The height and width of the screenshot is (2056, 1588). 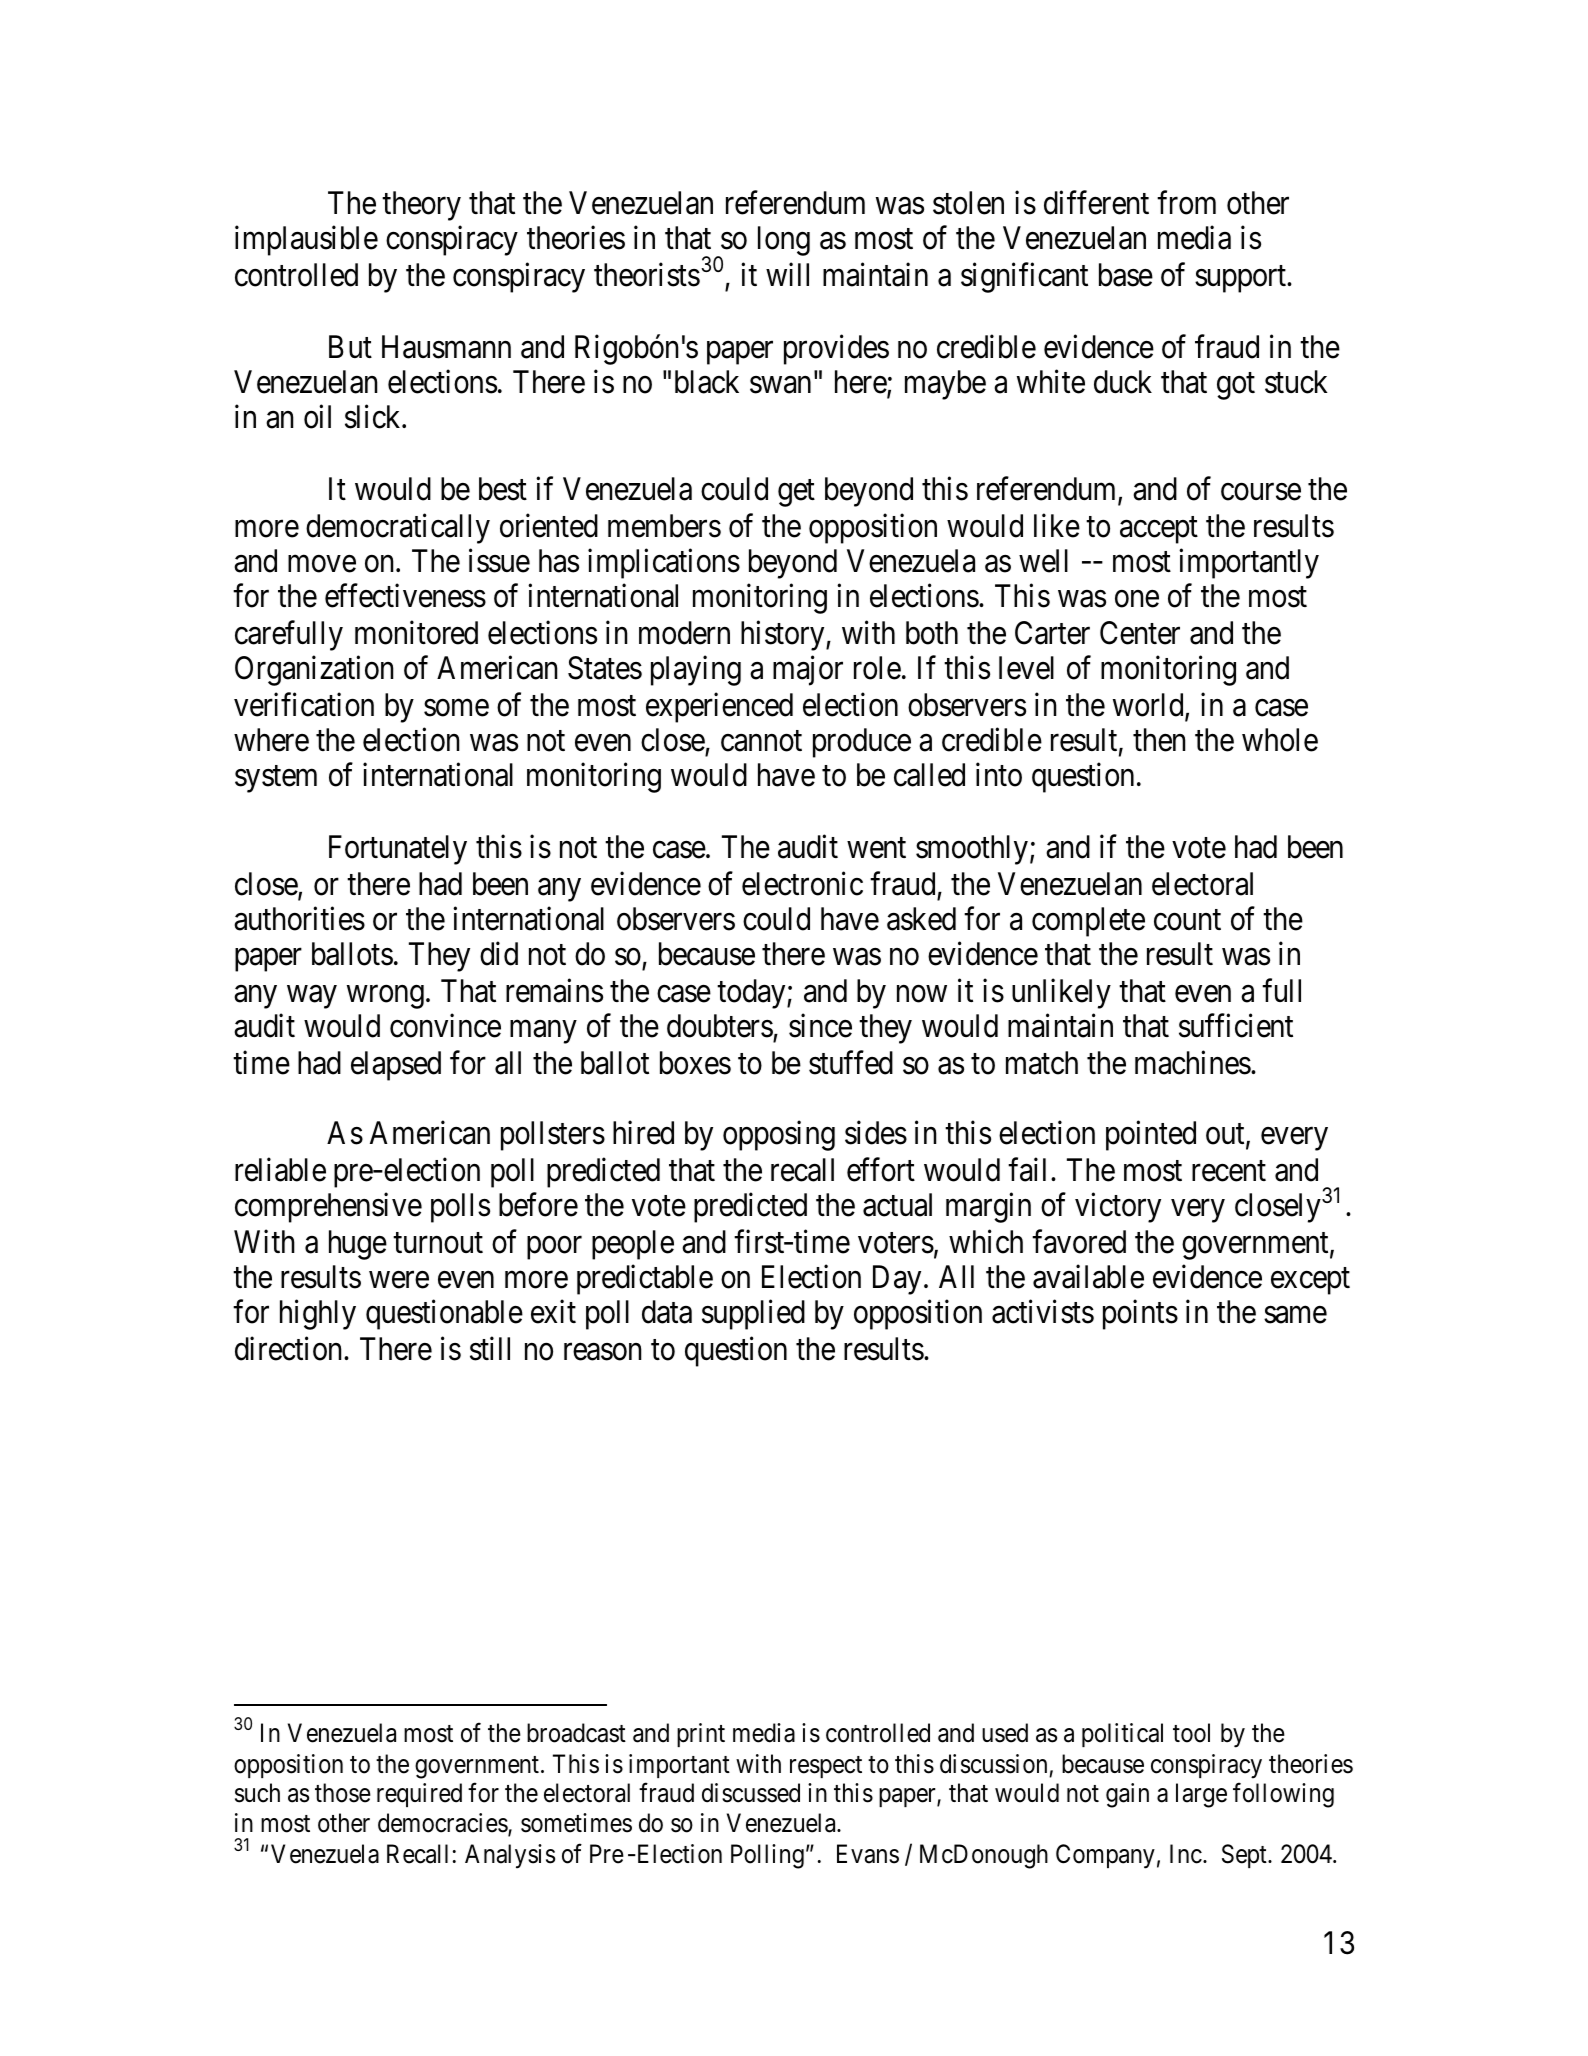 I want to click on direction, so click(x=290, y=1349).
